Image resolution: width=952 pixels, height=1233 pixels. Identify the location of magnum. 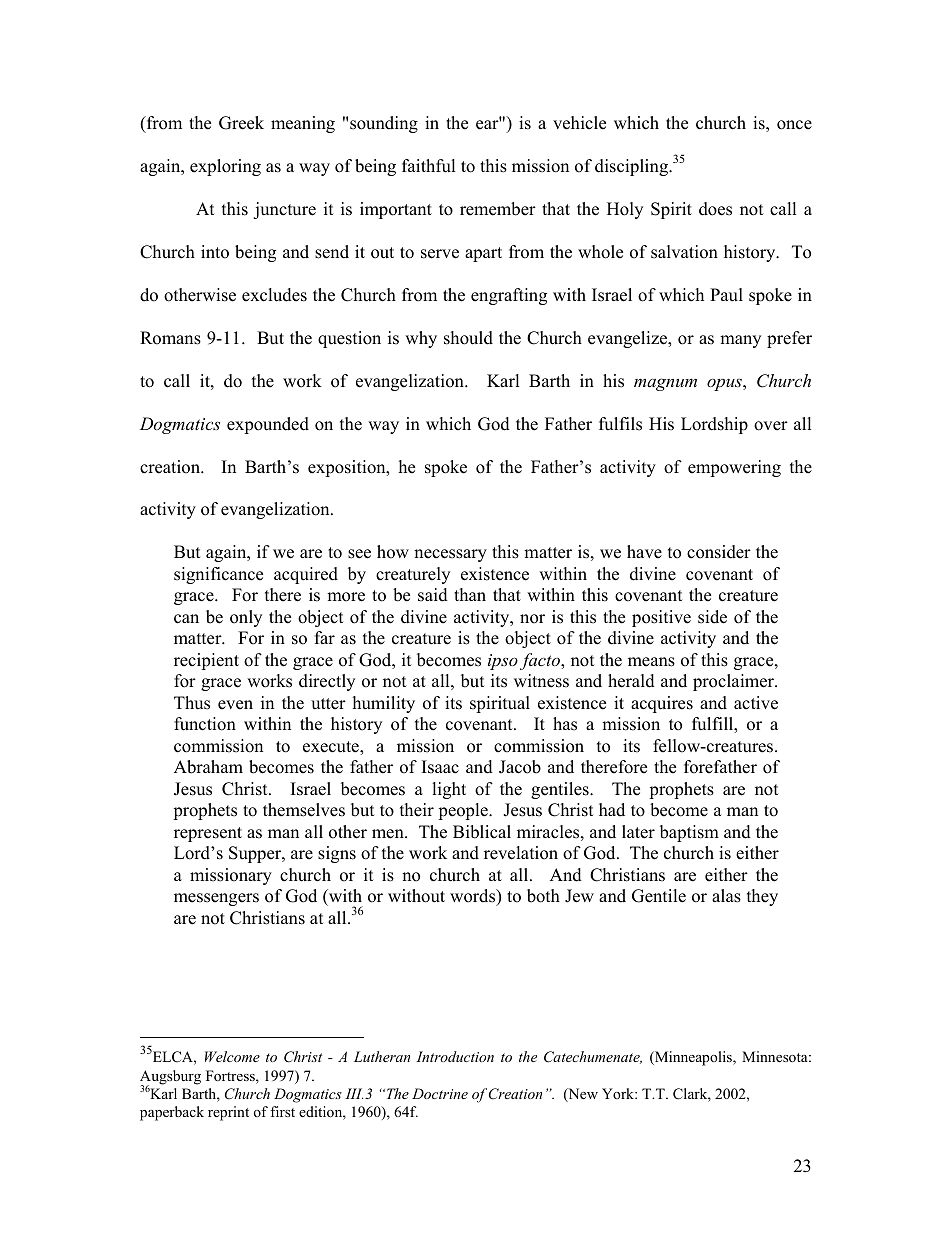
(665, 384).
